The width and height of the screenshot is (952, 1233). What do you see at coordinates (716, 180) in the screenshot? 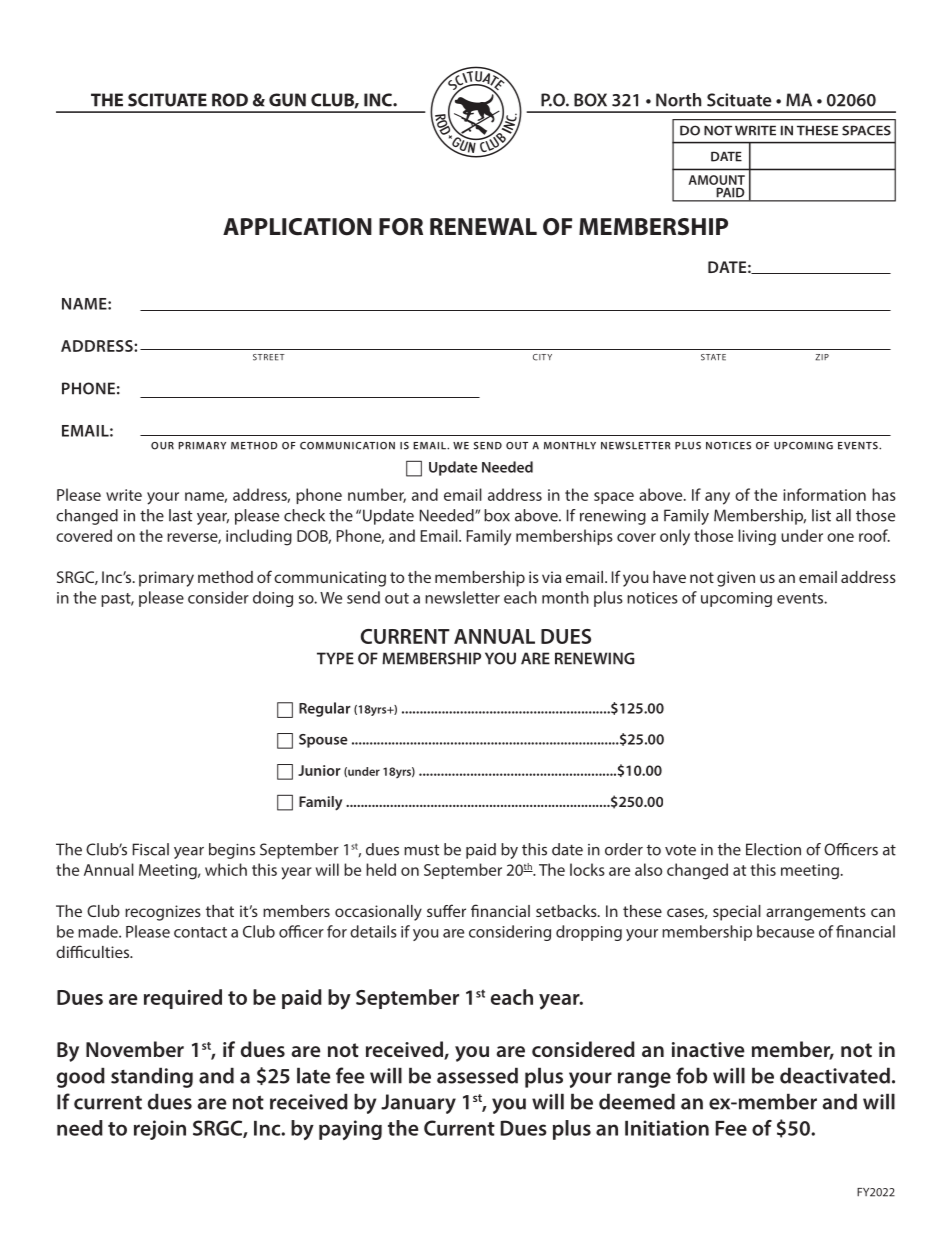
I see `AMOUNT` at bounding box center [716, 180].
